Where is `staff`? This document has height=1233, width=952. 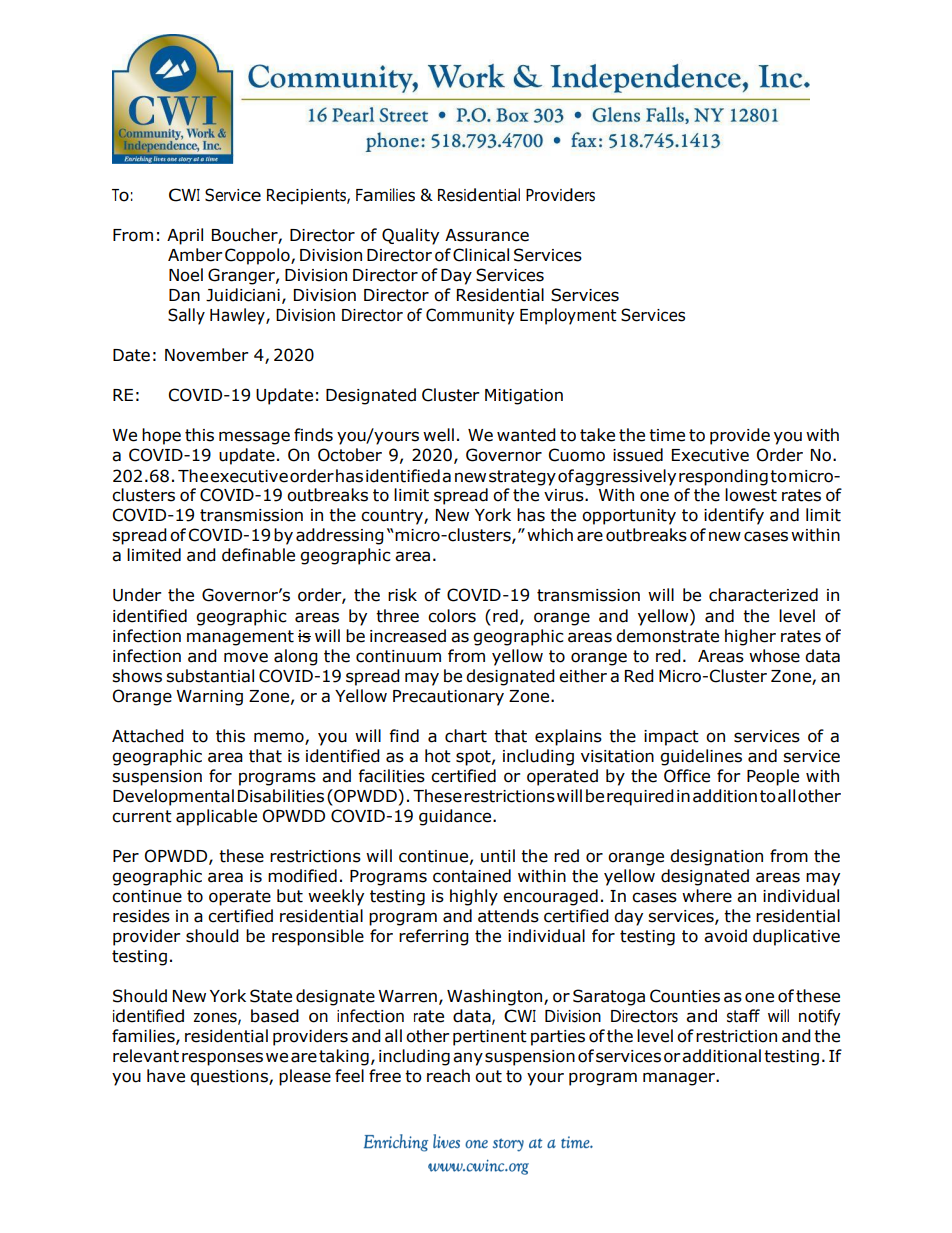
staff is located at coordinates (743, 1016).
